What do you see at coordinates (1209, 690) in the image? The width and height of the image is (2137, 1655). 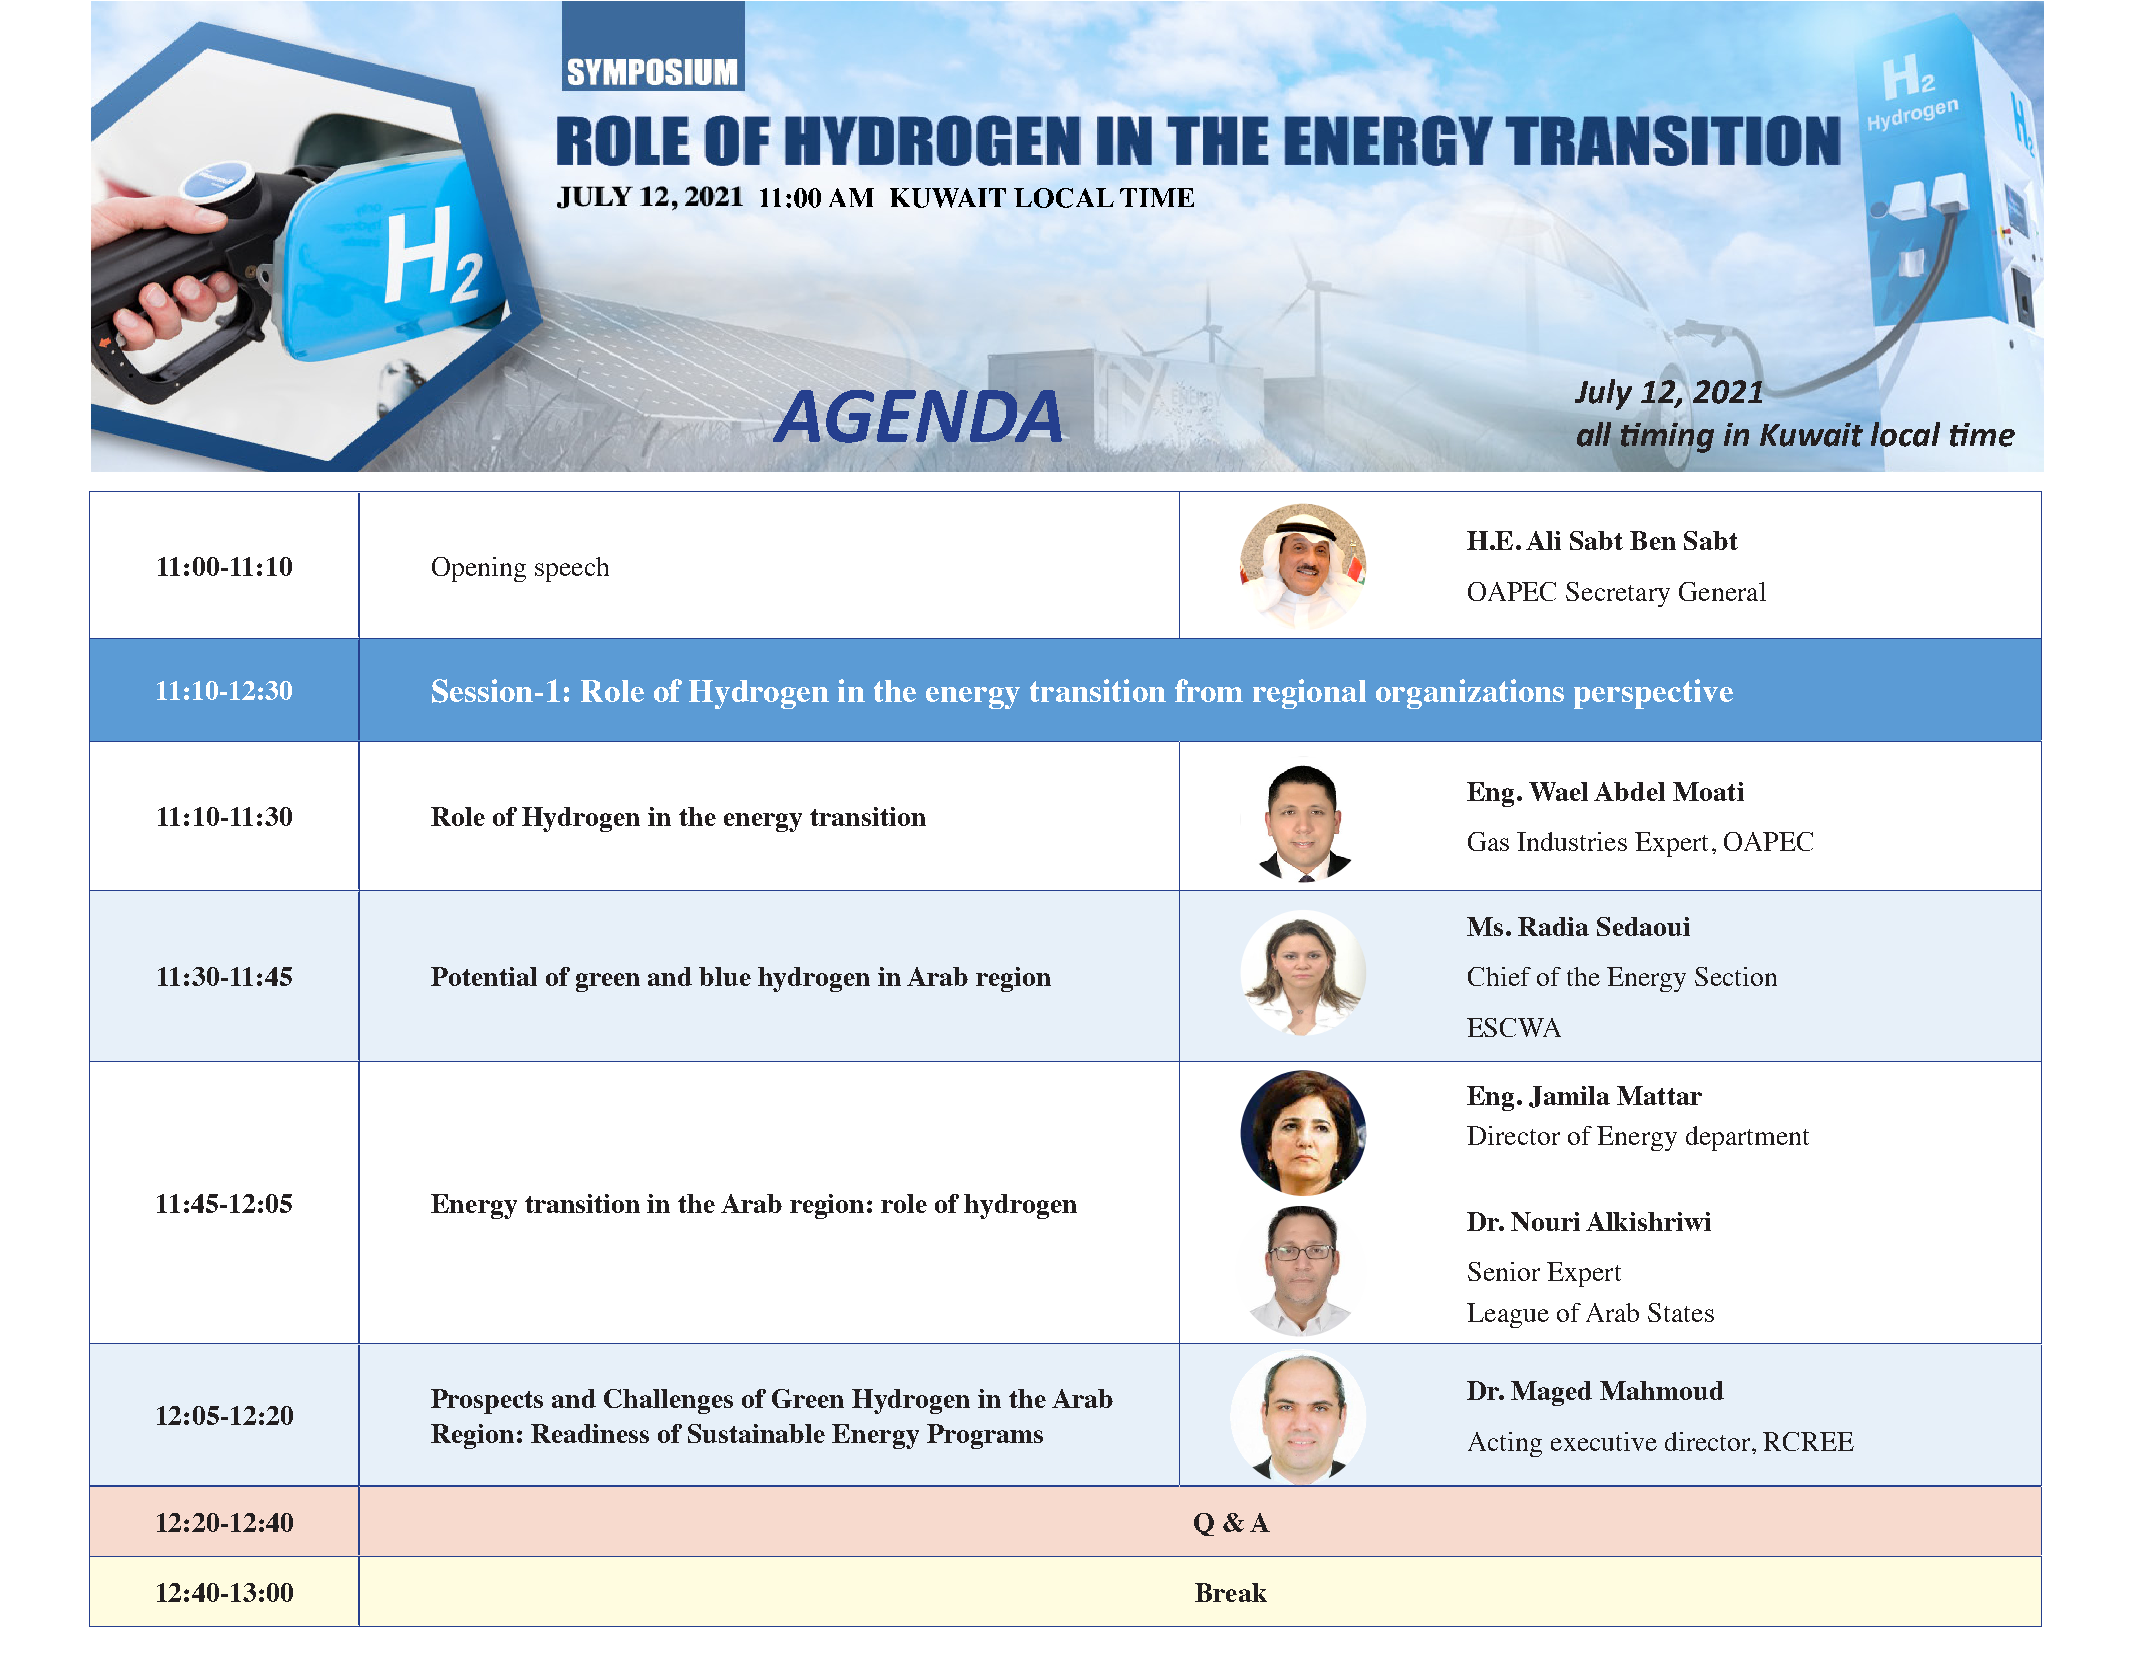 I see `from` at bounding box center [1209, 690].
